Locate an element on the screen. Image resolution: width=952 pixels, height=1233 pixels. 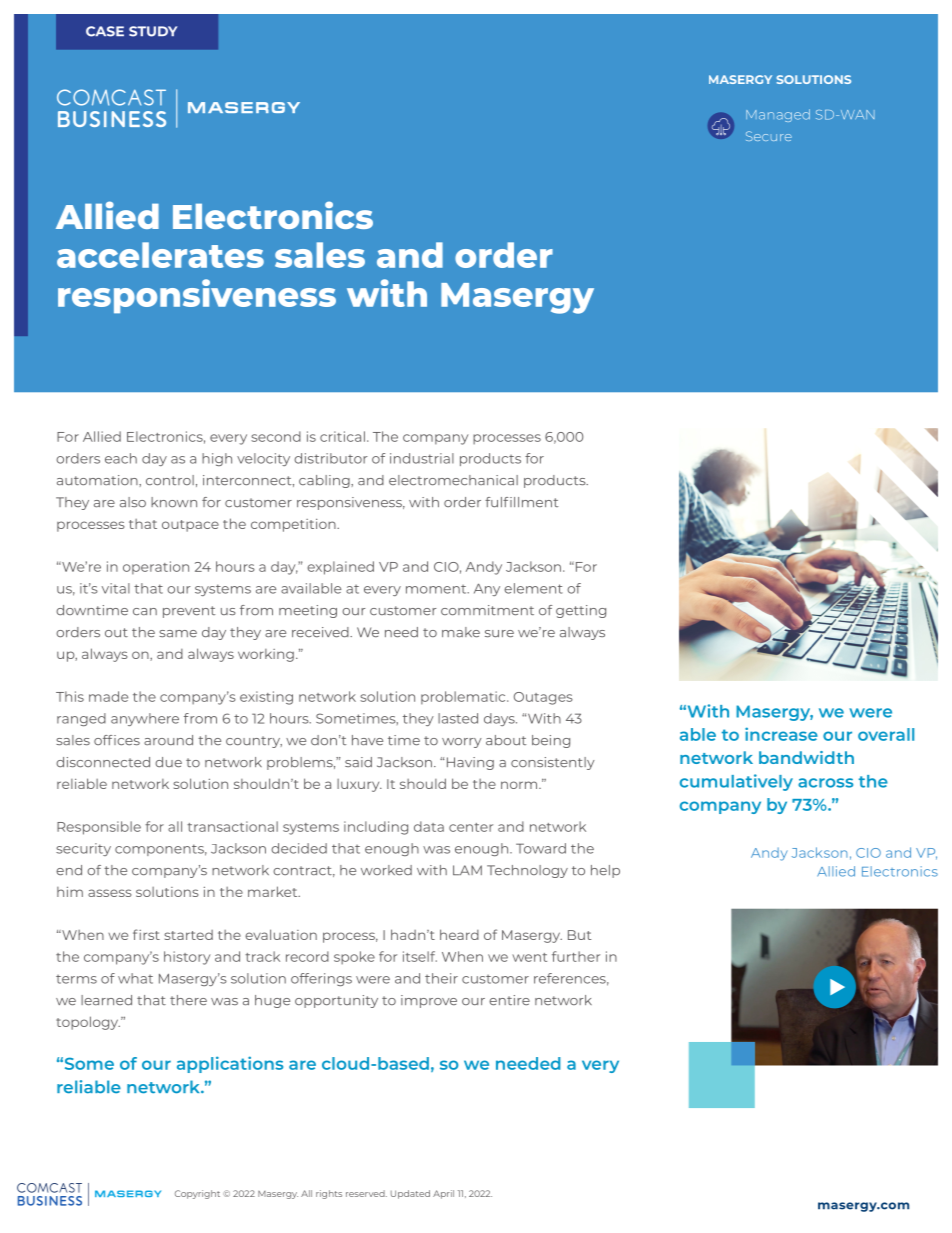
known is located at coordinates (174, 502).
